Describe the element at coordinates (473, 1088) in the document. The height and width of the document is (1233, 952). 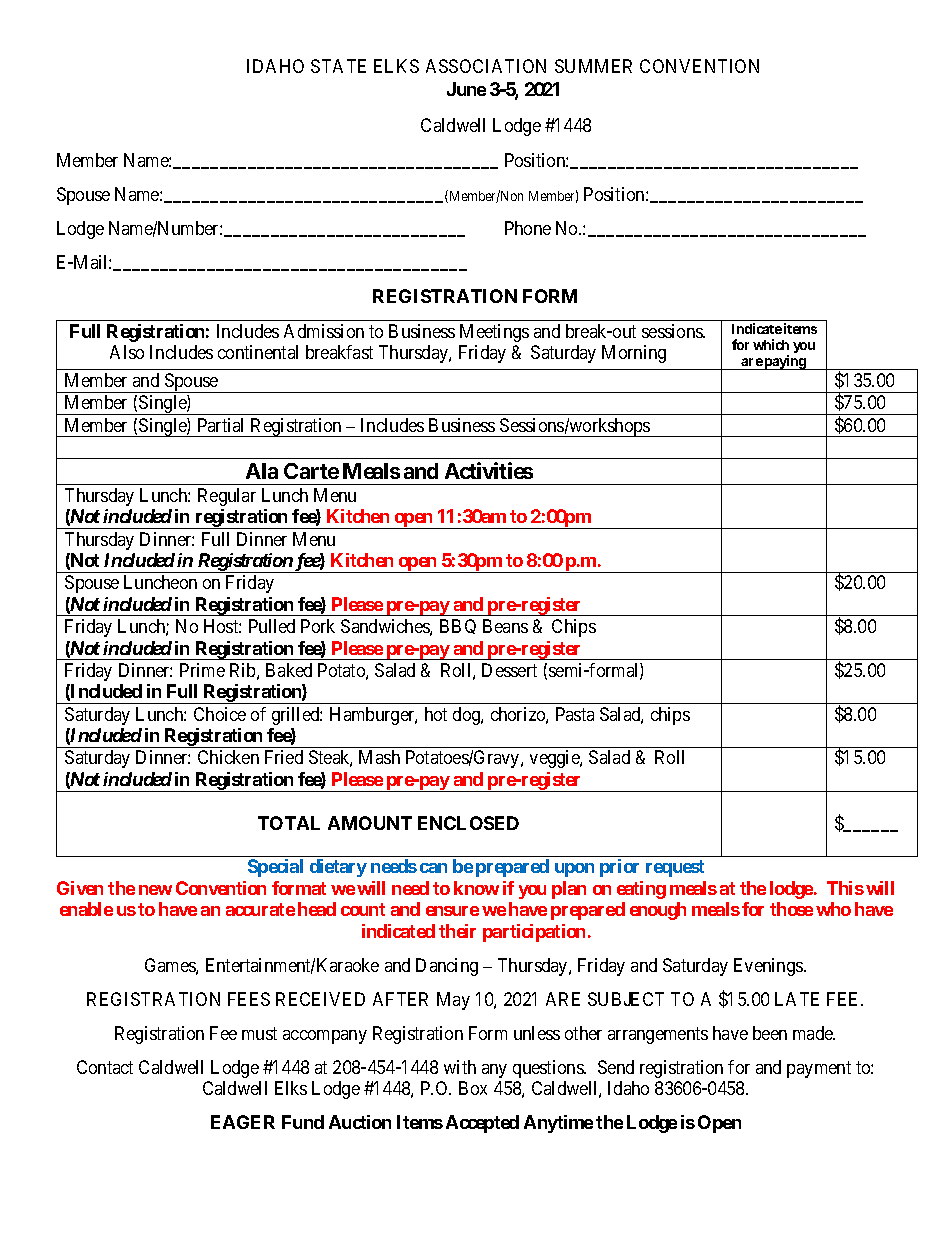
I see `Box` at that location.
